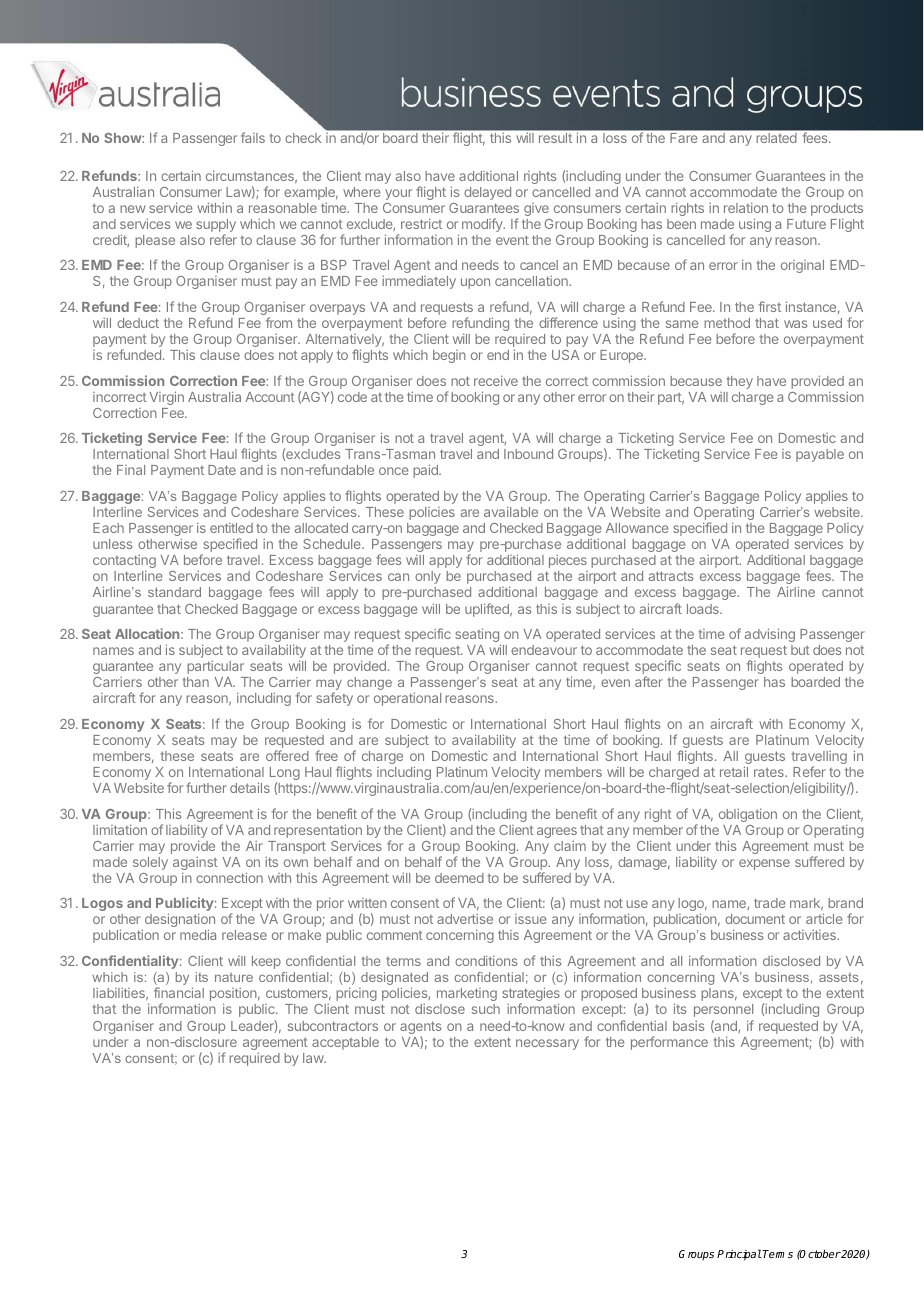  What do you see at coordinates (739, 1254) in the screenshot?
I see `Principal` at bounding box center [739, 1254].
